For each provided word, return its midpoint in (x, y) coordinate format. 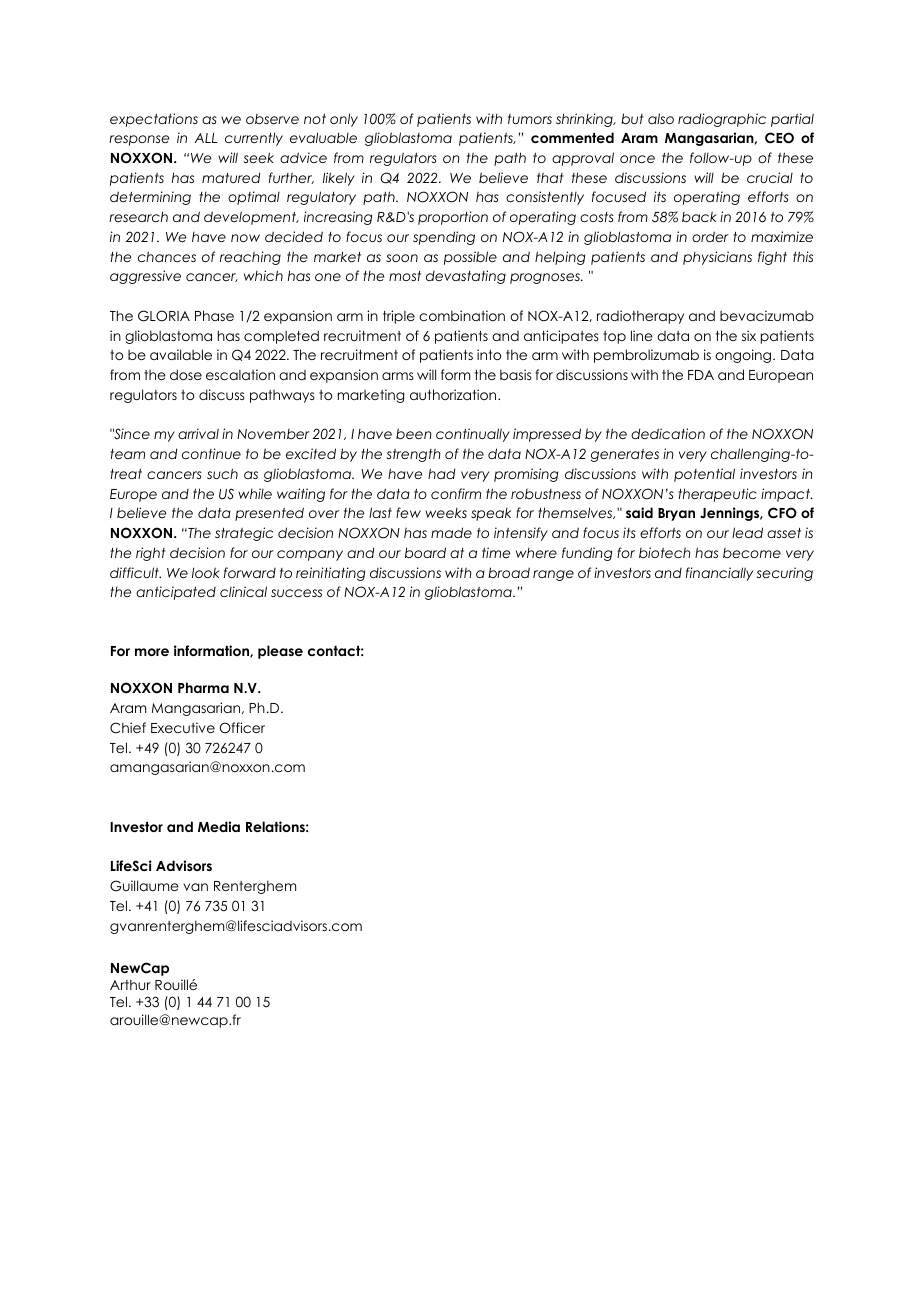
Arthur (130, 984)
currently (254, 139)
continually (473, 435)
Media (219, 826)
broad (509, 572)
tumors (530, 119)
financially (719, 574)
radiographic (722, 120)
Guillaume (144, 886)
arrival (198, 433)
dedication (668, 433)
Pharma (203, 687)
